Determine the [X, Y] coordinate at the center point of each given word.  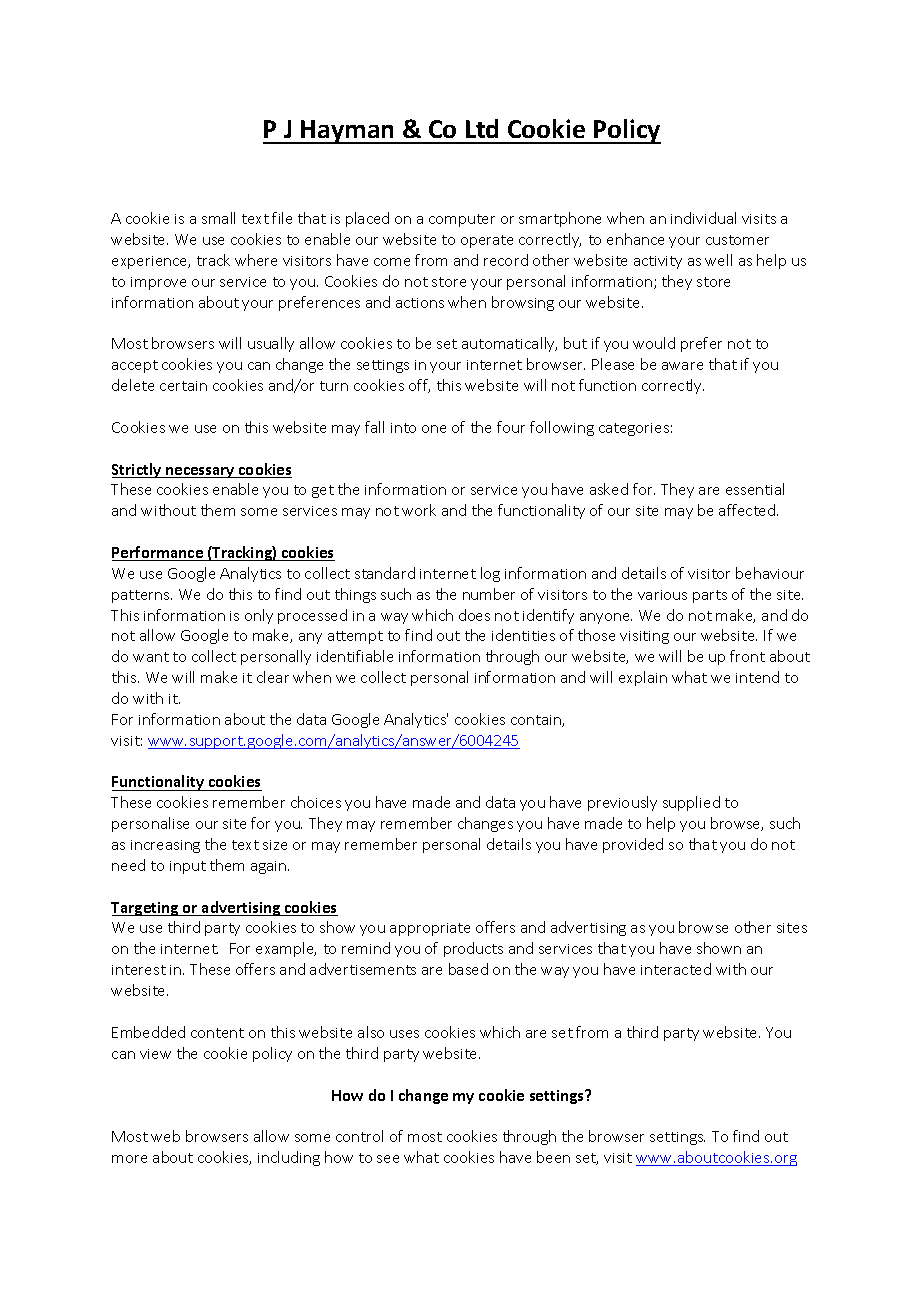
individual [703, 218]
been [553, 1157]
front [747, 656]
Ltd [482, 128]
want [151, 657]
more [129, 1159]
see [388, 1159]
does [474, 615]
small [218, 218]
